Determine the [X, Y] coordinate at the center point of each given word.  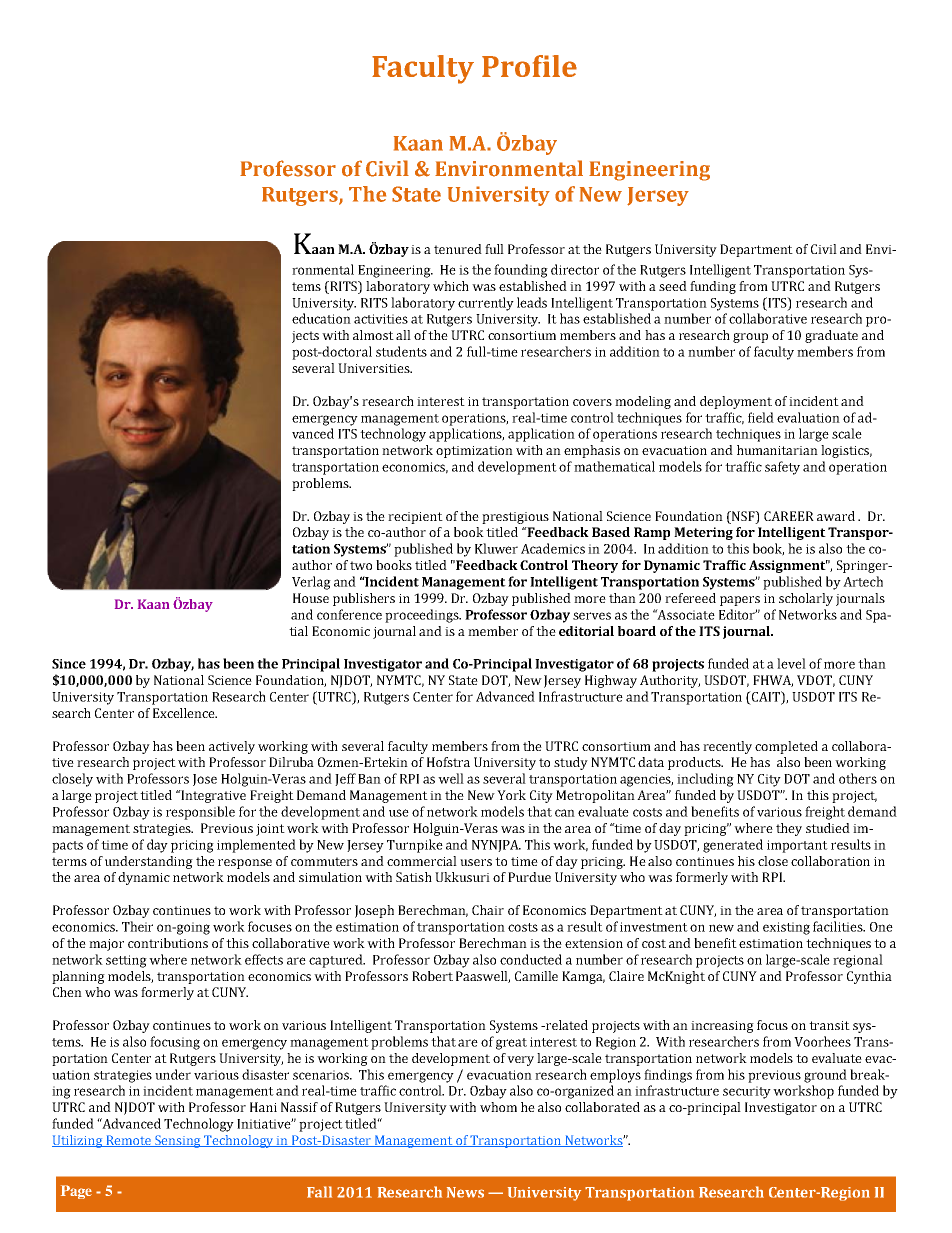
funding [713, 287]
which [451, 286]
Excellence [185, 713]
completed [786, 747]
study [571, 763]
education [321, 318]
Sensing [178, 1141]
